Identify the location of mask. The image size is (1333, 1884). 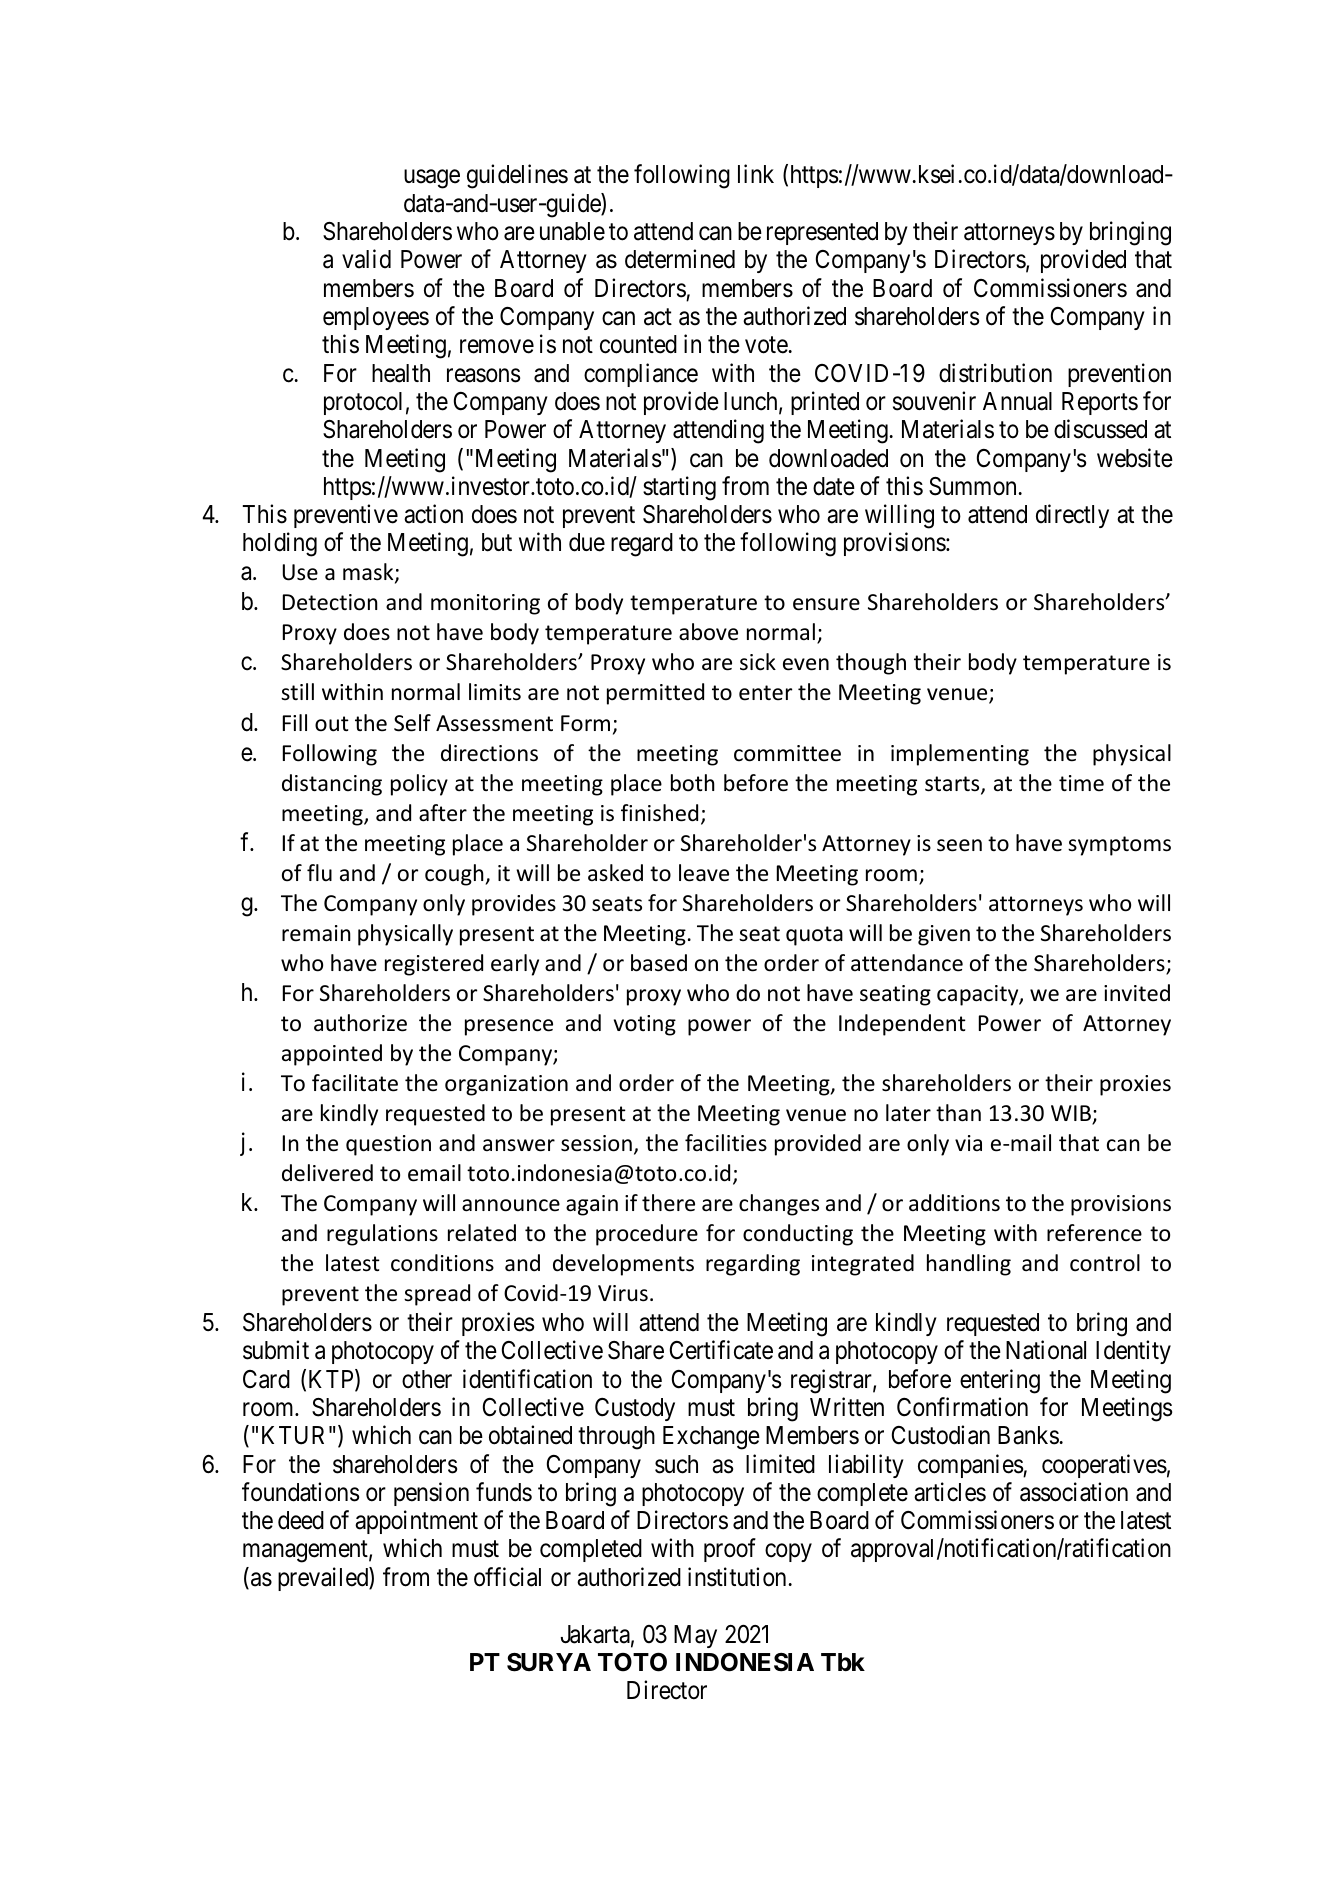
(369, 573).
